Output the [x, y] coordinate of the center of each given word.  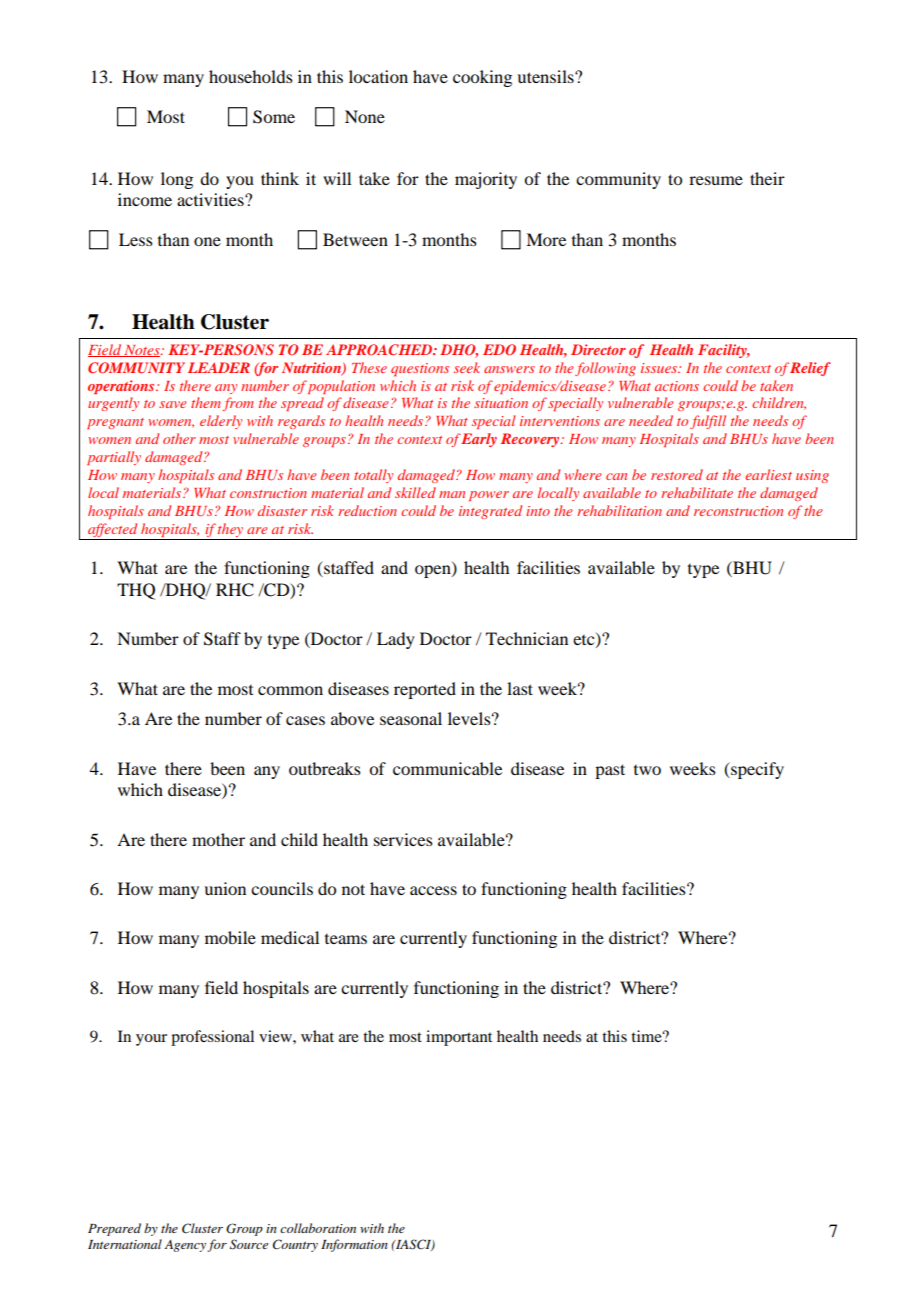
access [433, 890]
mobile [230, 937]
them [207, 404]
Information [354, 1245]
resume [716, 180]
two [647, 770]
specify [756, 770]
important [459, 1038]
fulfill [708, 422]
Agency [185, 1246]
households [251, 76]
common [290, 690]
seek [467, 367]
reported [425, 690]
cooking [482, 78]
